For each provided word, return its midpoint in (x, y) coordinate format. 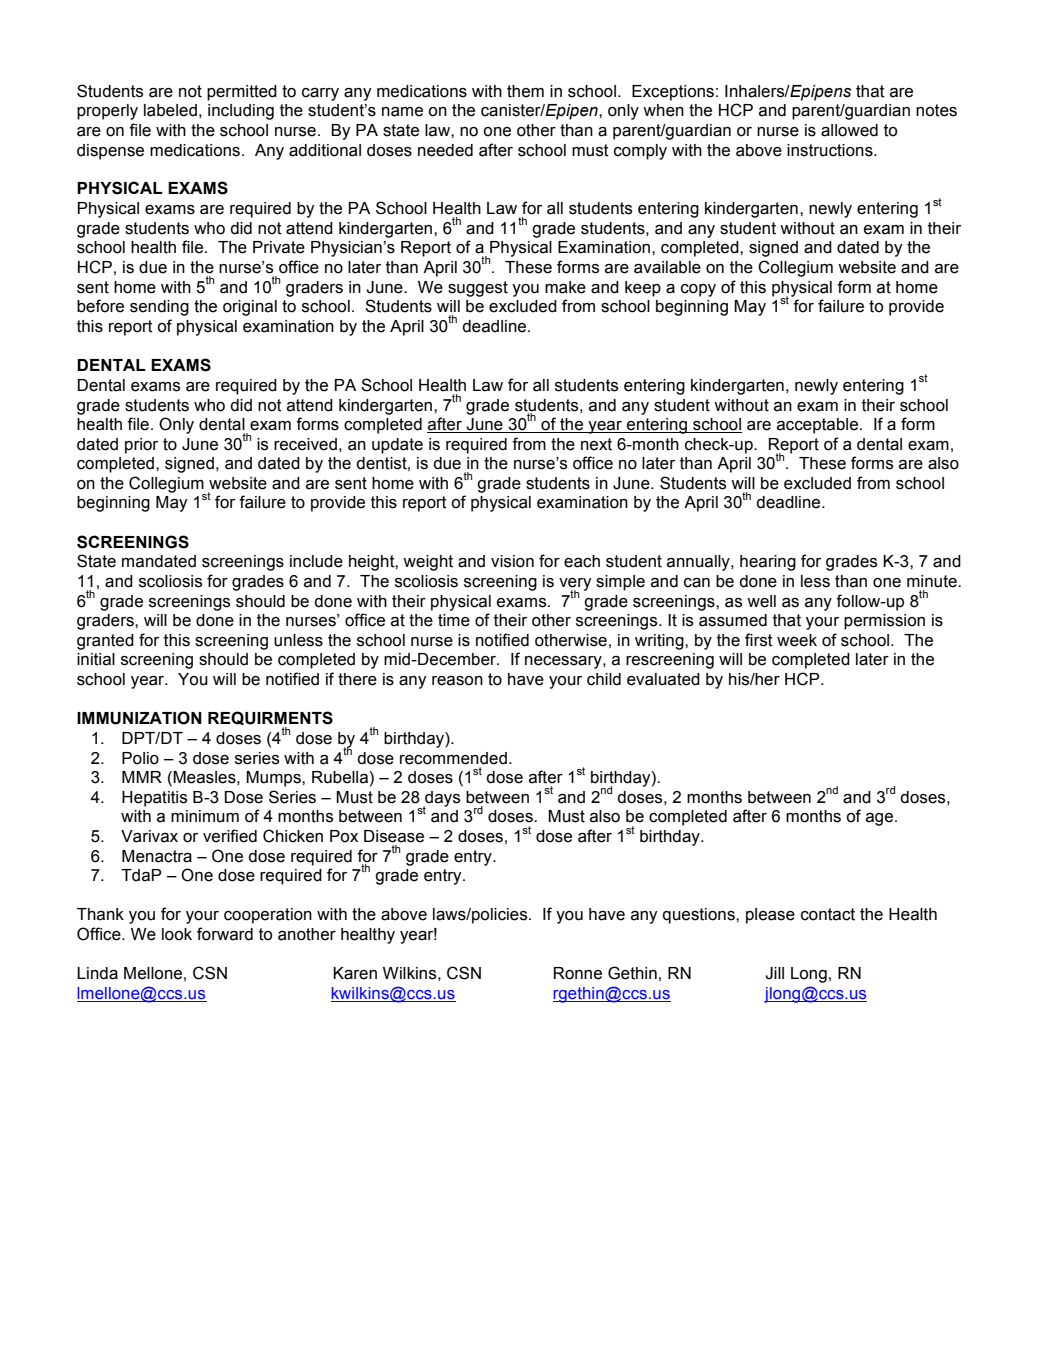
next (596, 444)
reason (457, 681)
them (525, 91)
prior (141, 446)
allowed (849, 130)
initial (96, 659)
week (797, 640)
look (177, 934)
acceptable (819, 426)
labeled (170, 110)
